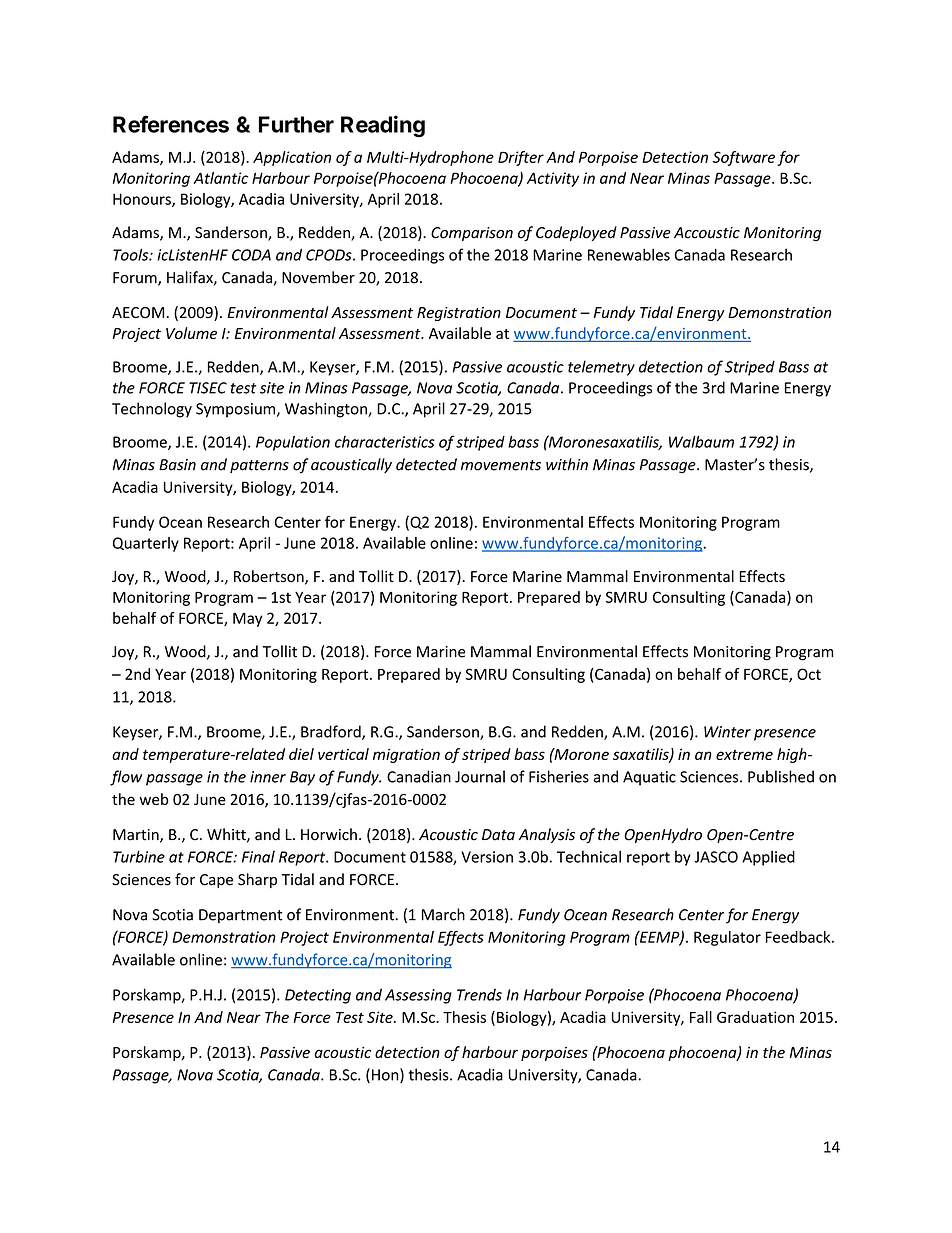 This page has height=1233, width=952. Describe the element at coordinates (521, 158) in the page. I see `Drifter` at that location.
